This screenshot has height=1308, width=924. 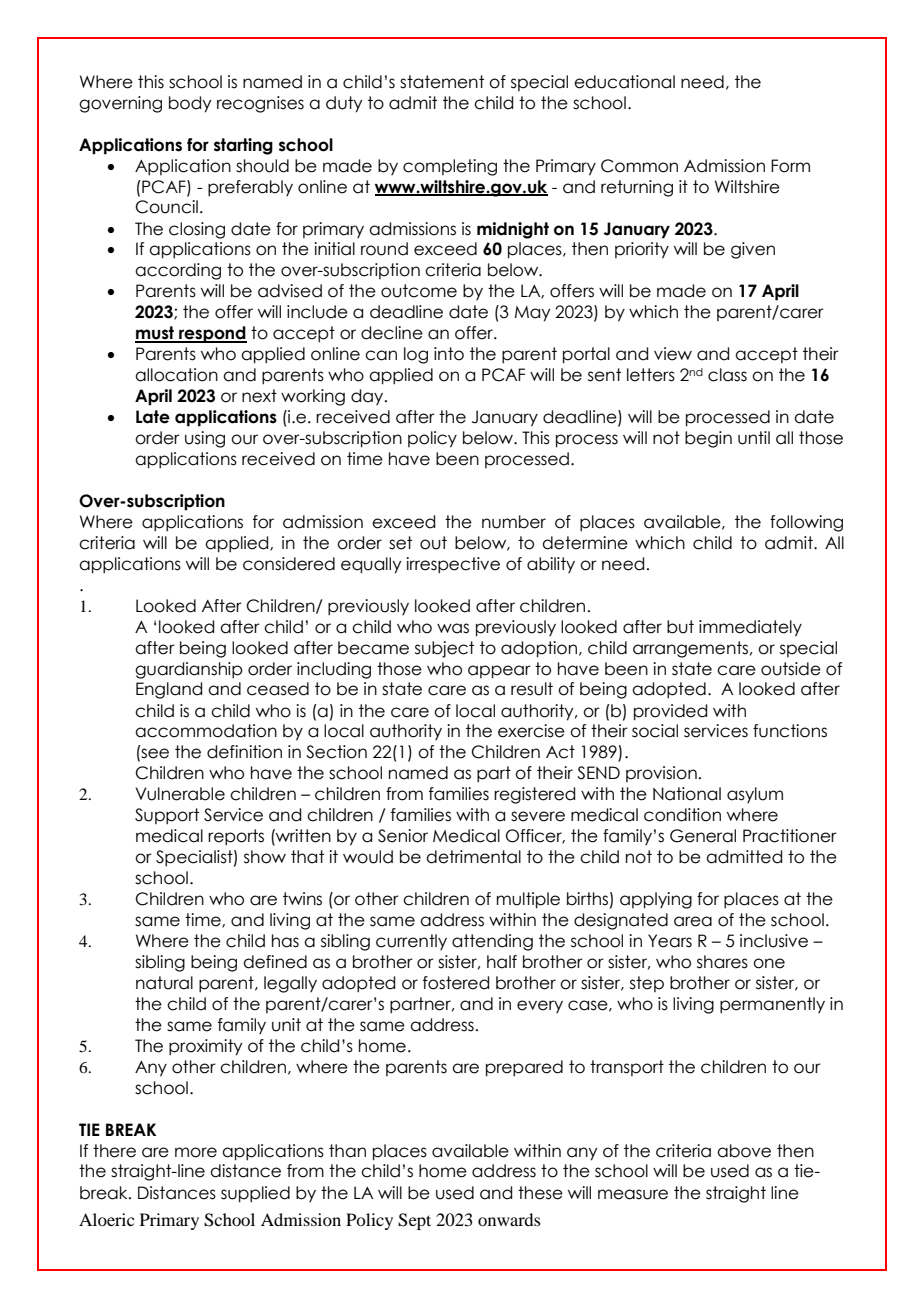 What do you see at coordinates (750, 628) in the screenshot?
I see `immediately` at bounding box center [750, 628].
